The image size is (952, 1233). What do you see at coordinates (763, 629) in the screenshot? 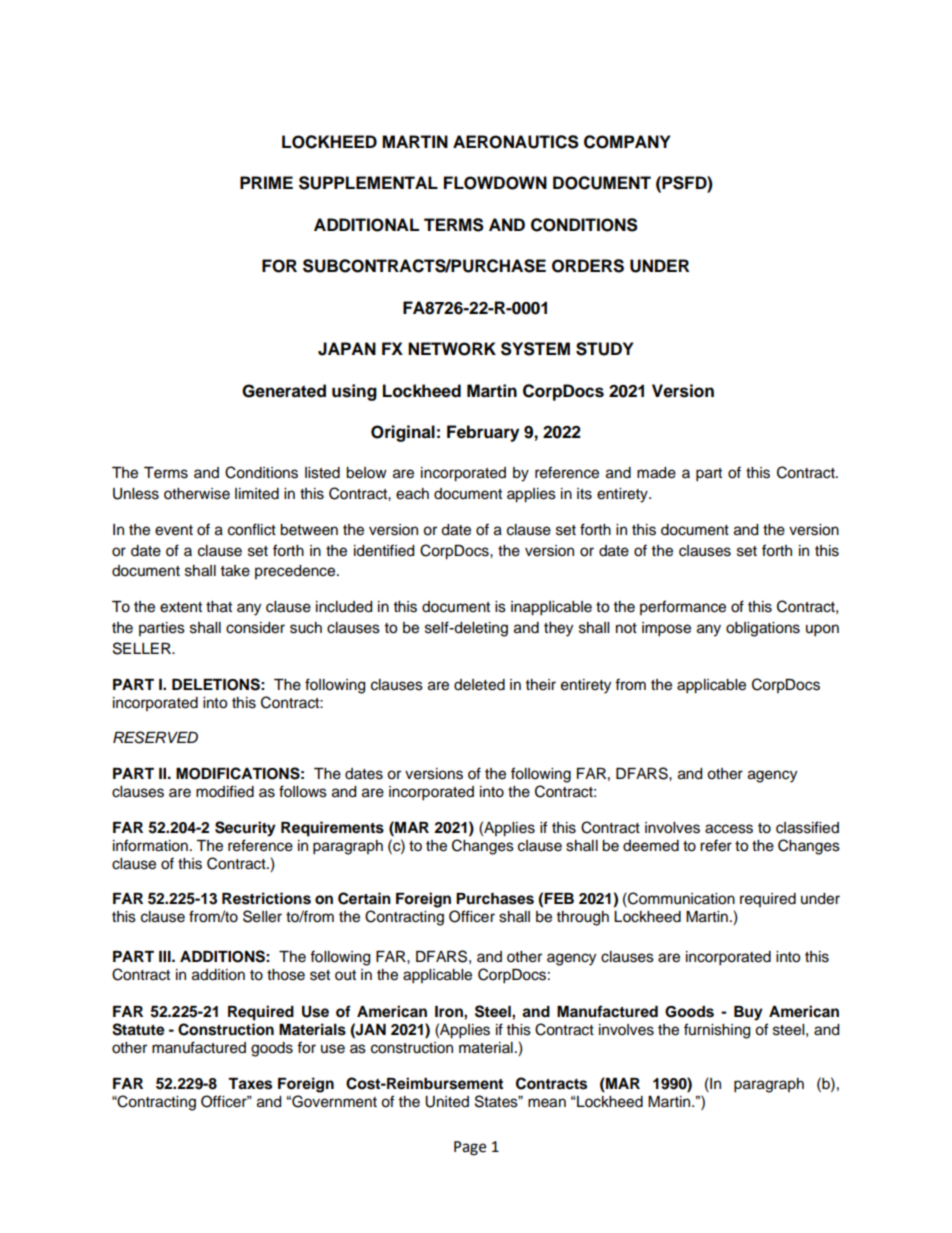
I see `obligations` at bounding box center [763, 629].
